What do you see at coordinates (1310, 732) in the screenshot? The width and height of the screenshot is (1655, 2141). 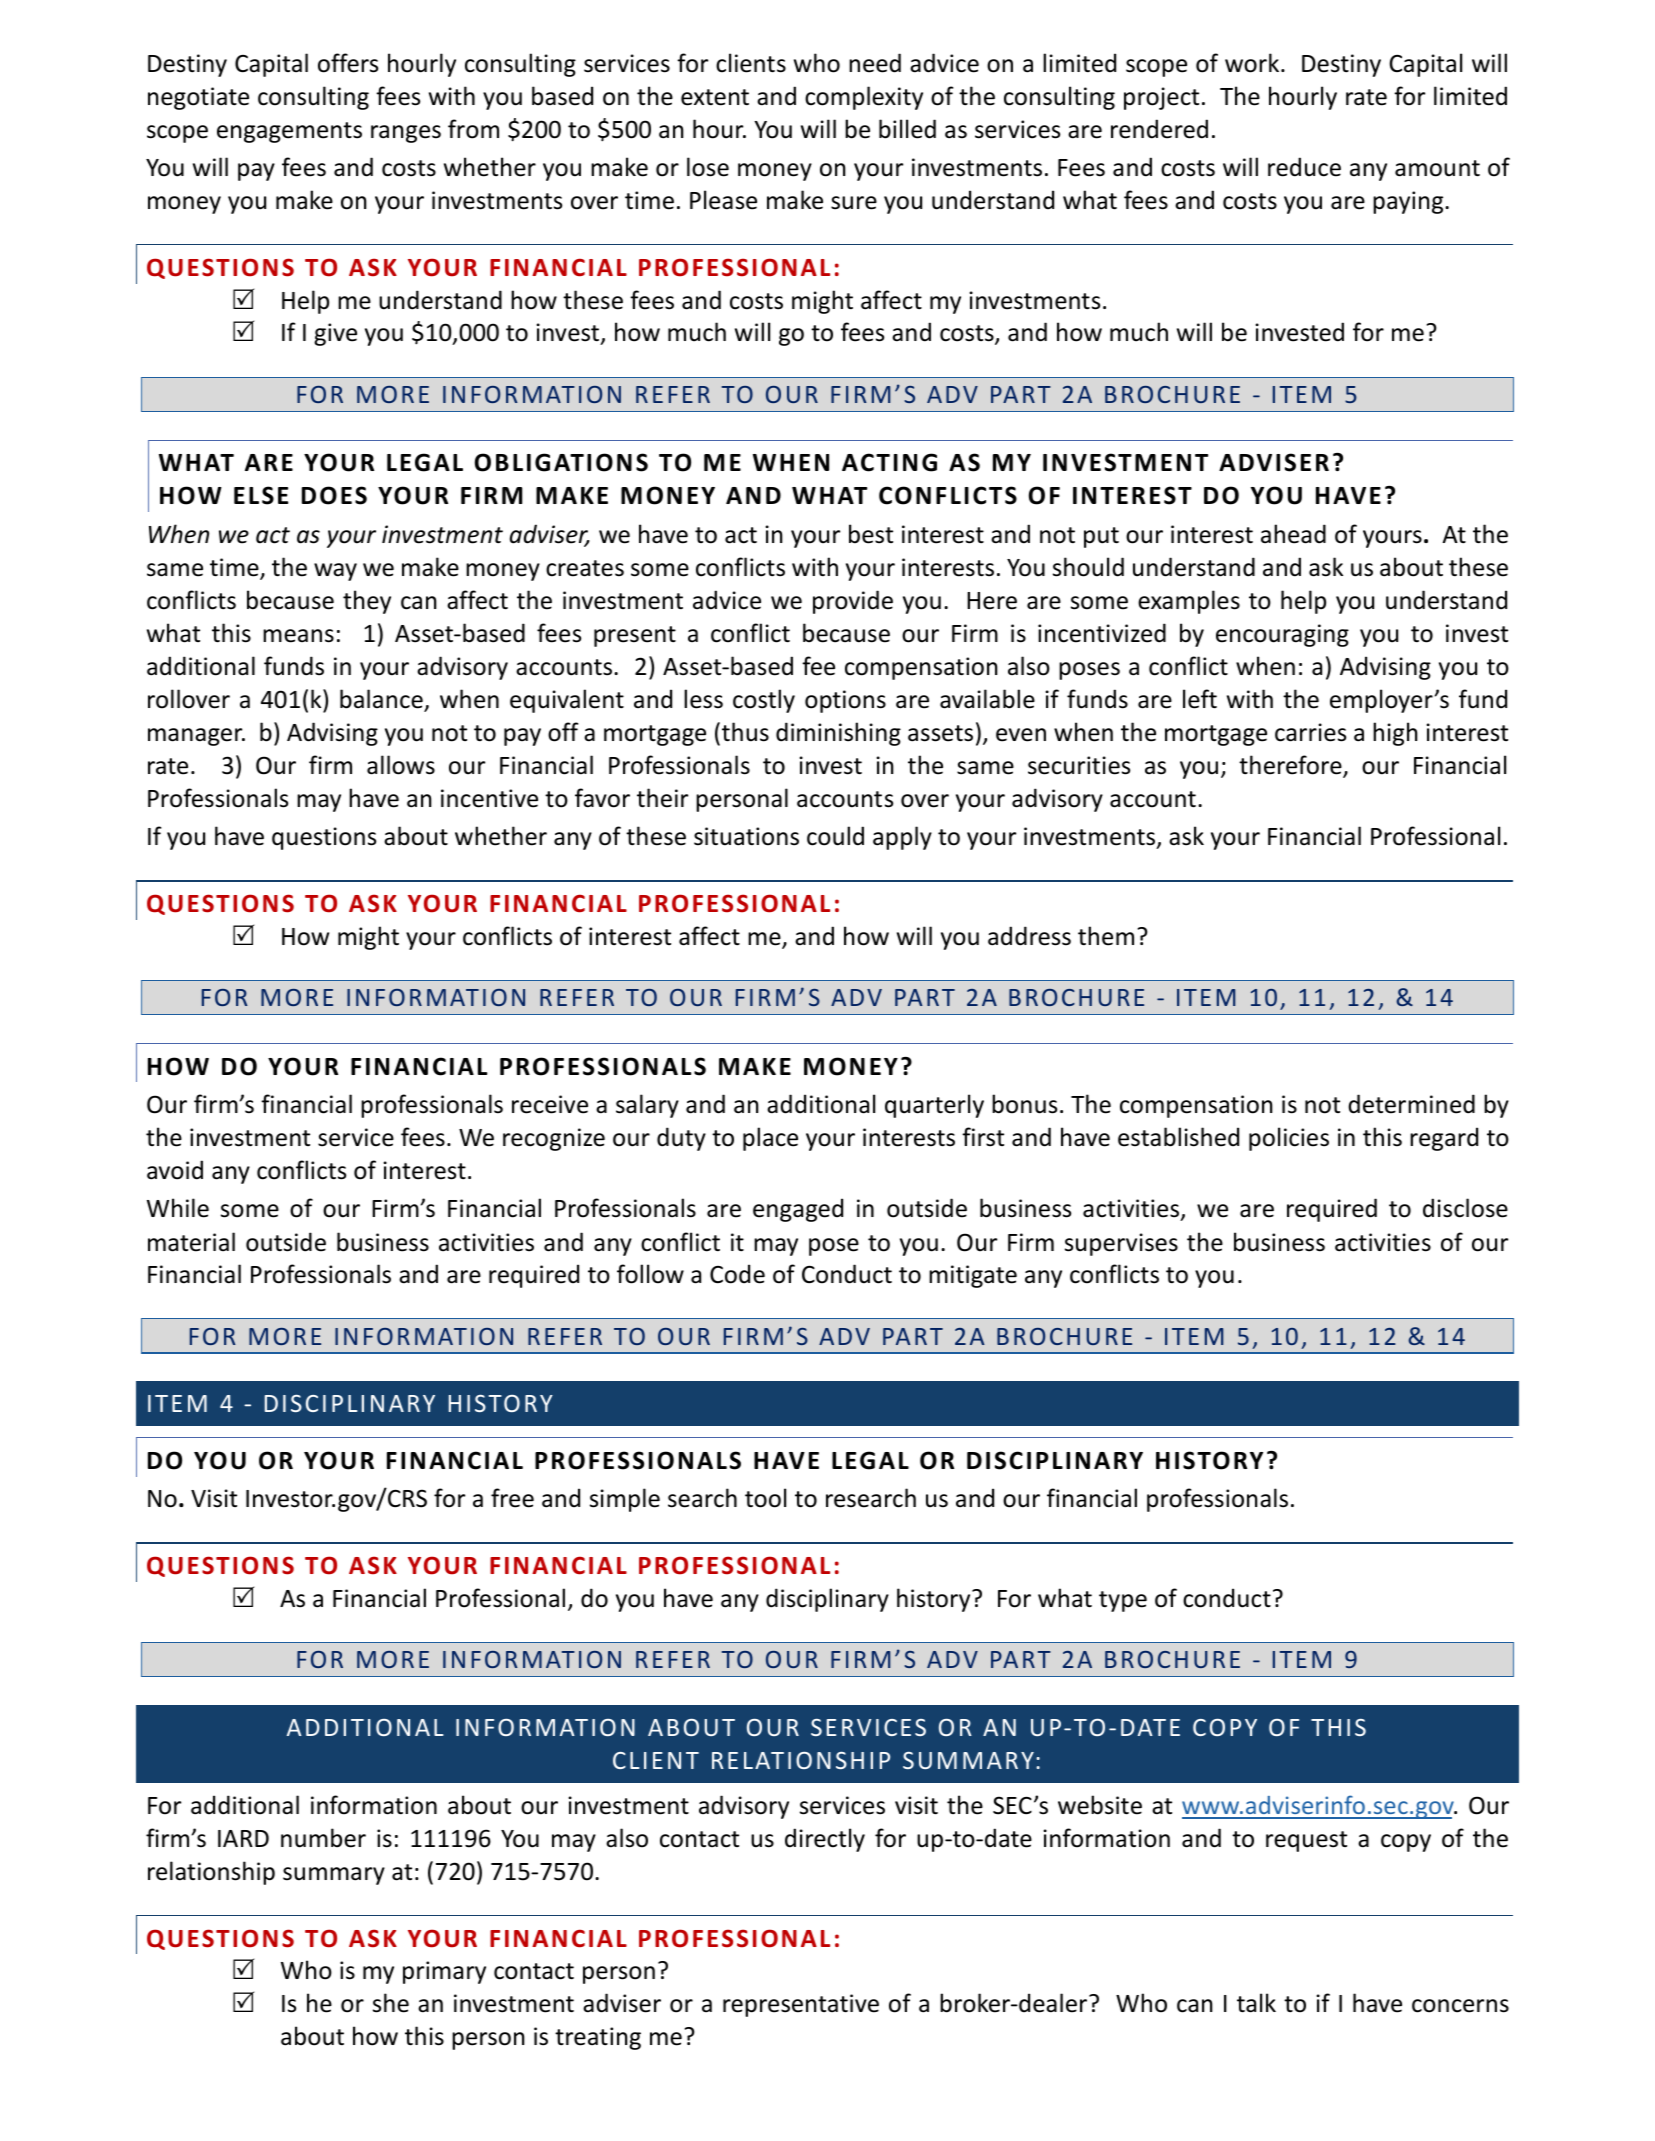 I see `carries` at bounding box center [1310, 732].
